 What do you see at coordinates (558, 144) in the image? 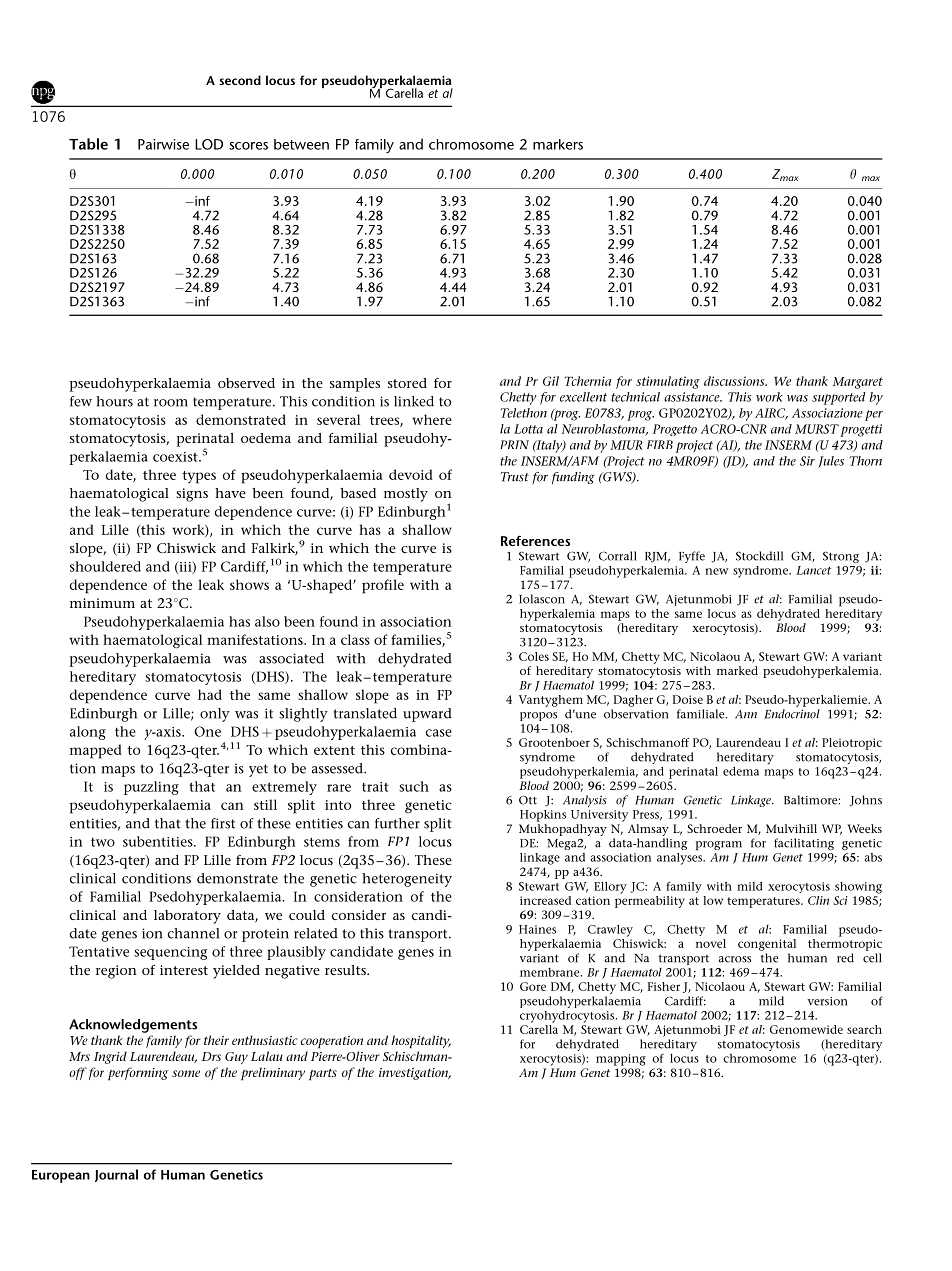
I see `markers` at bounding box center [558, 144].
